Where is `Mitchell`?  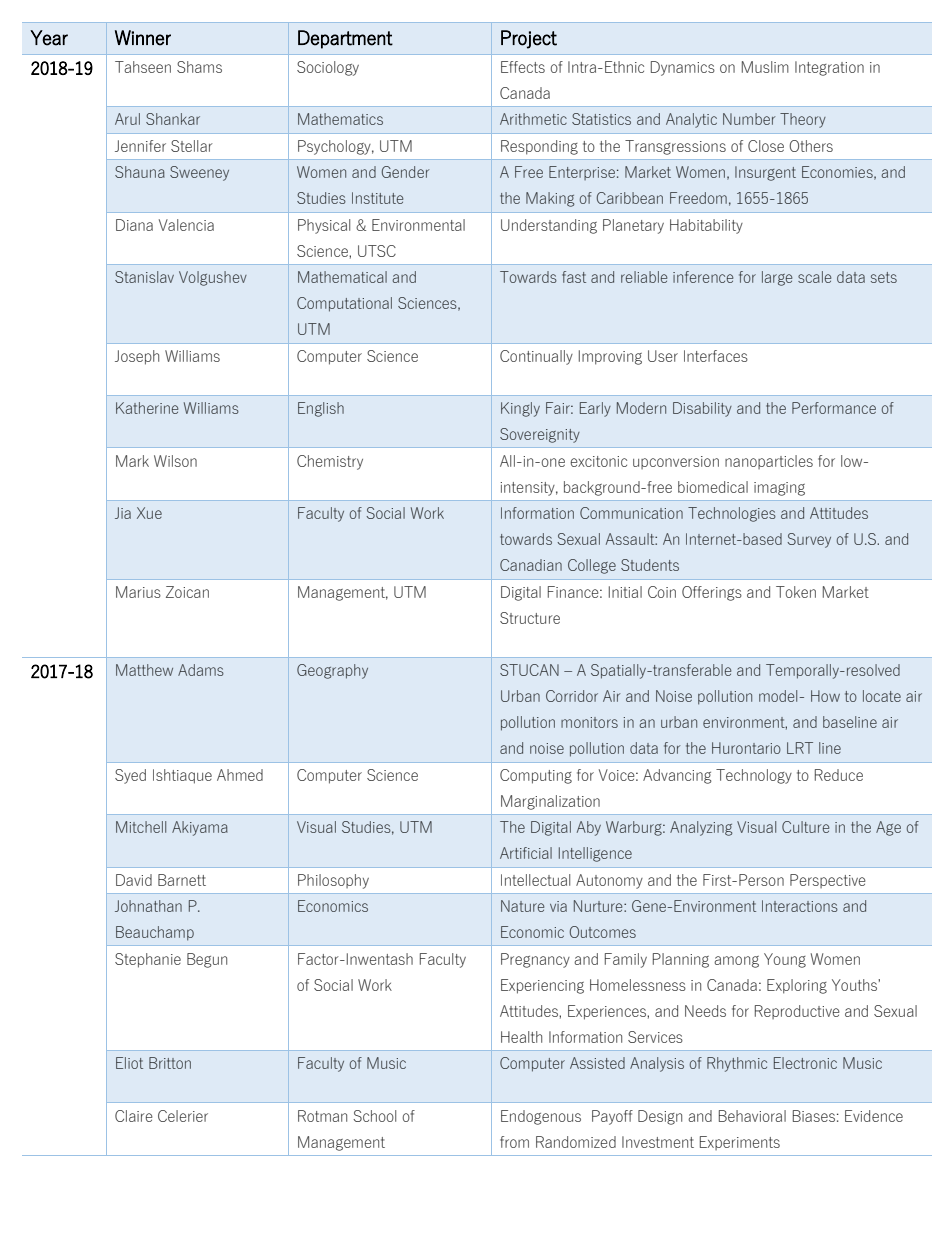
Mitchell is located at coordinates (141, 827).
